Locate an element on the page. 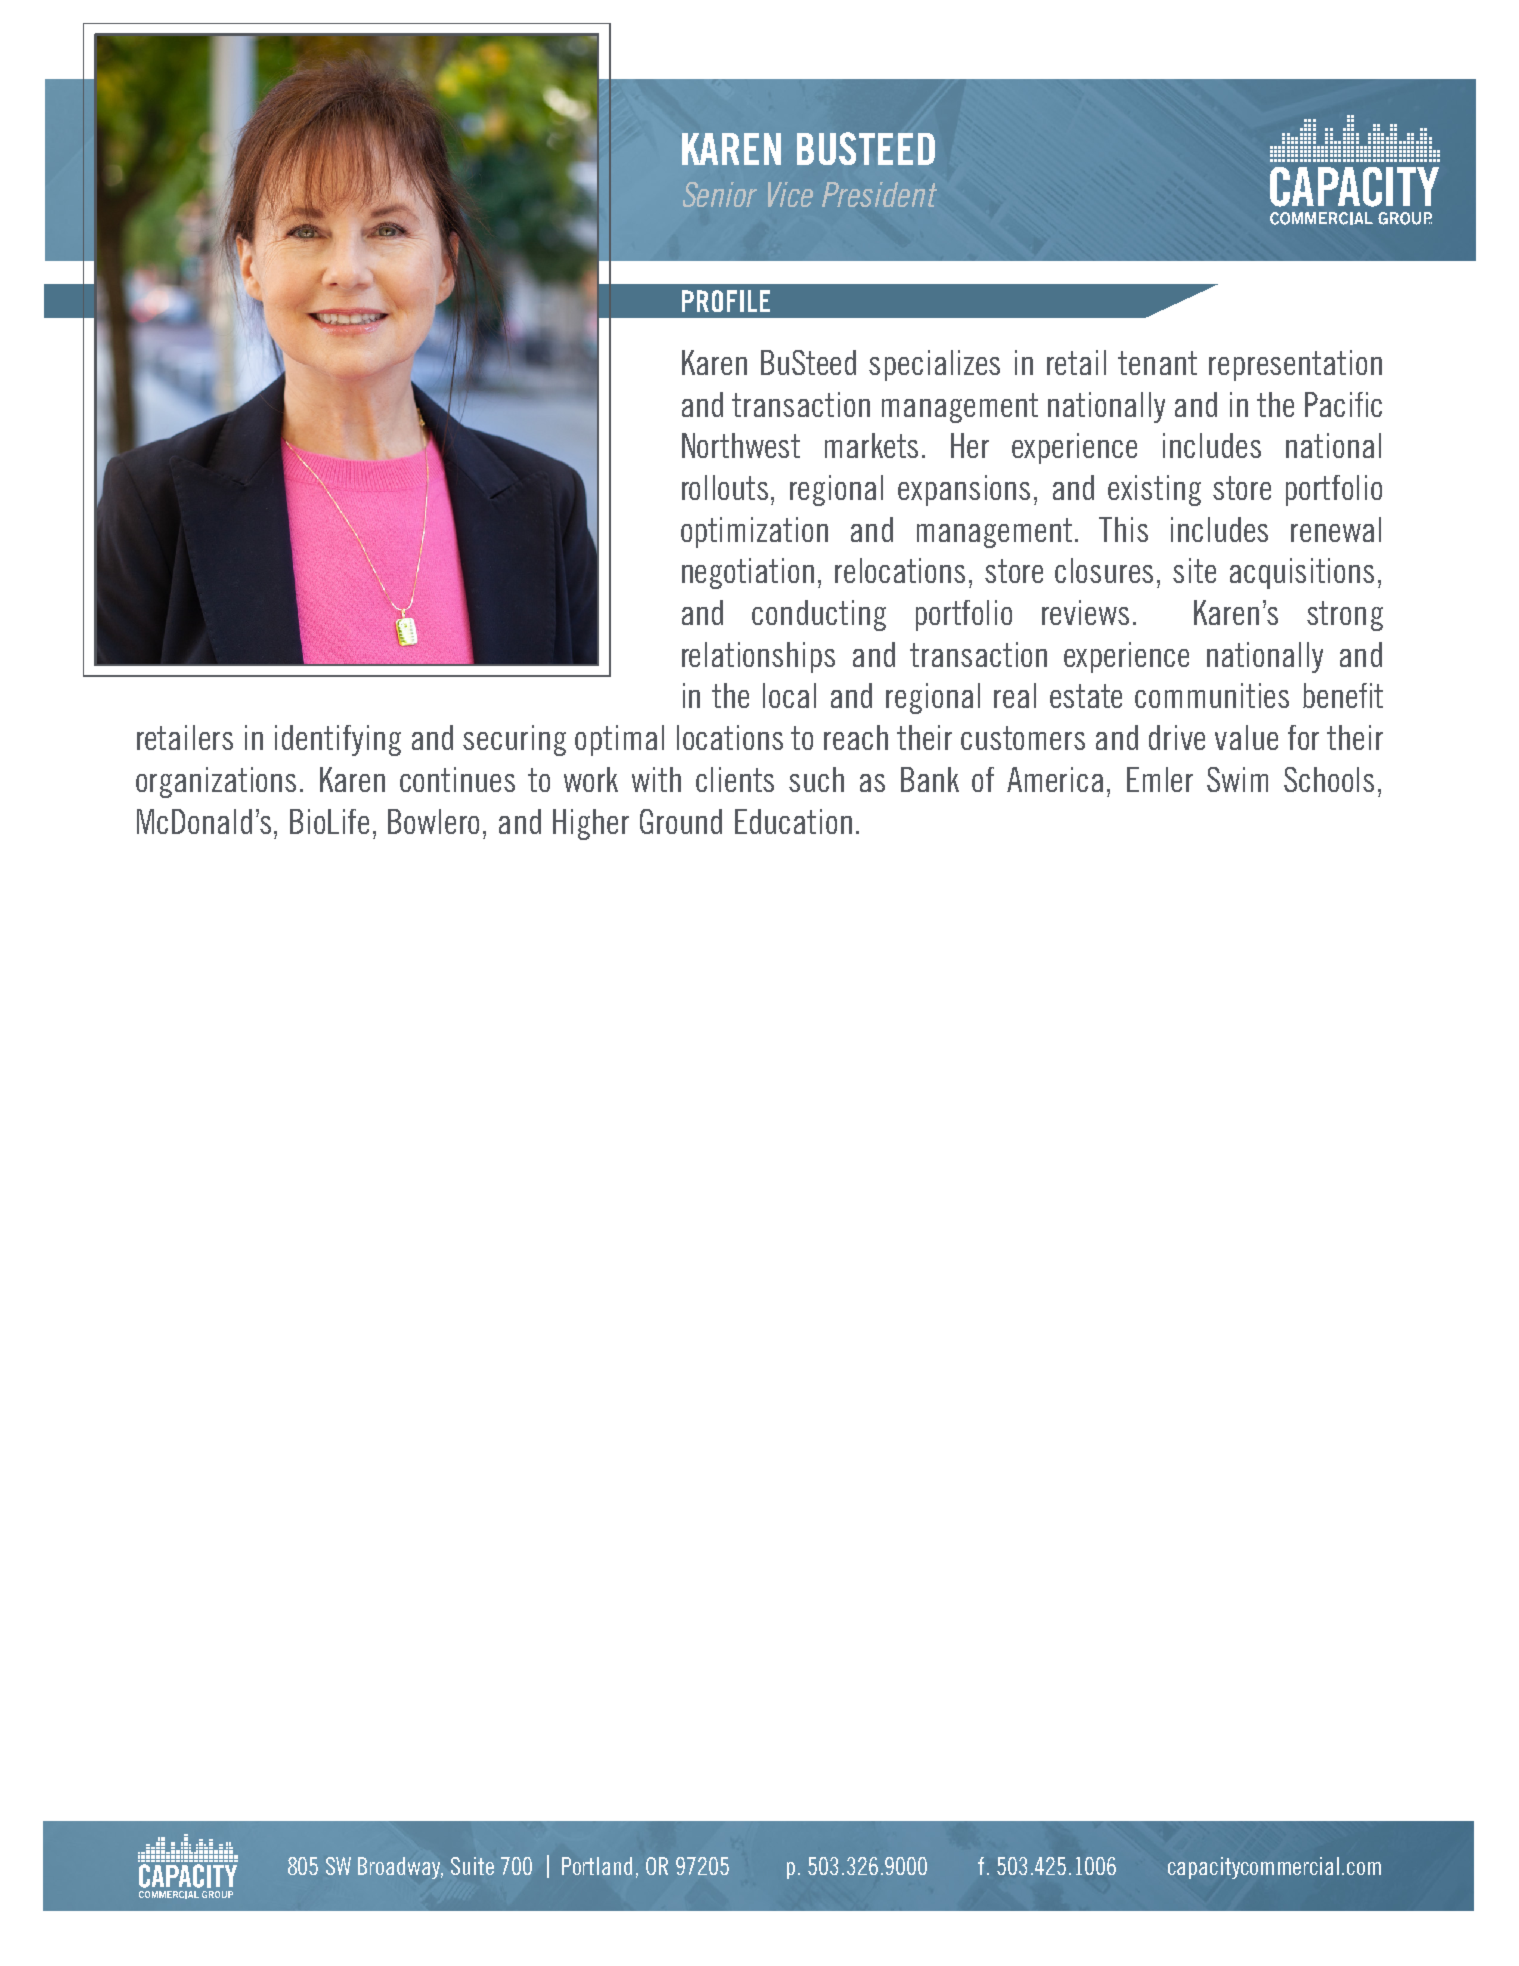 This document has width=1519, height=1966. Broadway is located at coordinates (400, 1868).
